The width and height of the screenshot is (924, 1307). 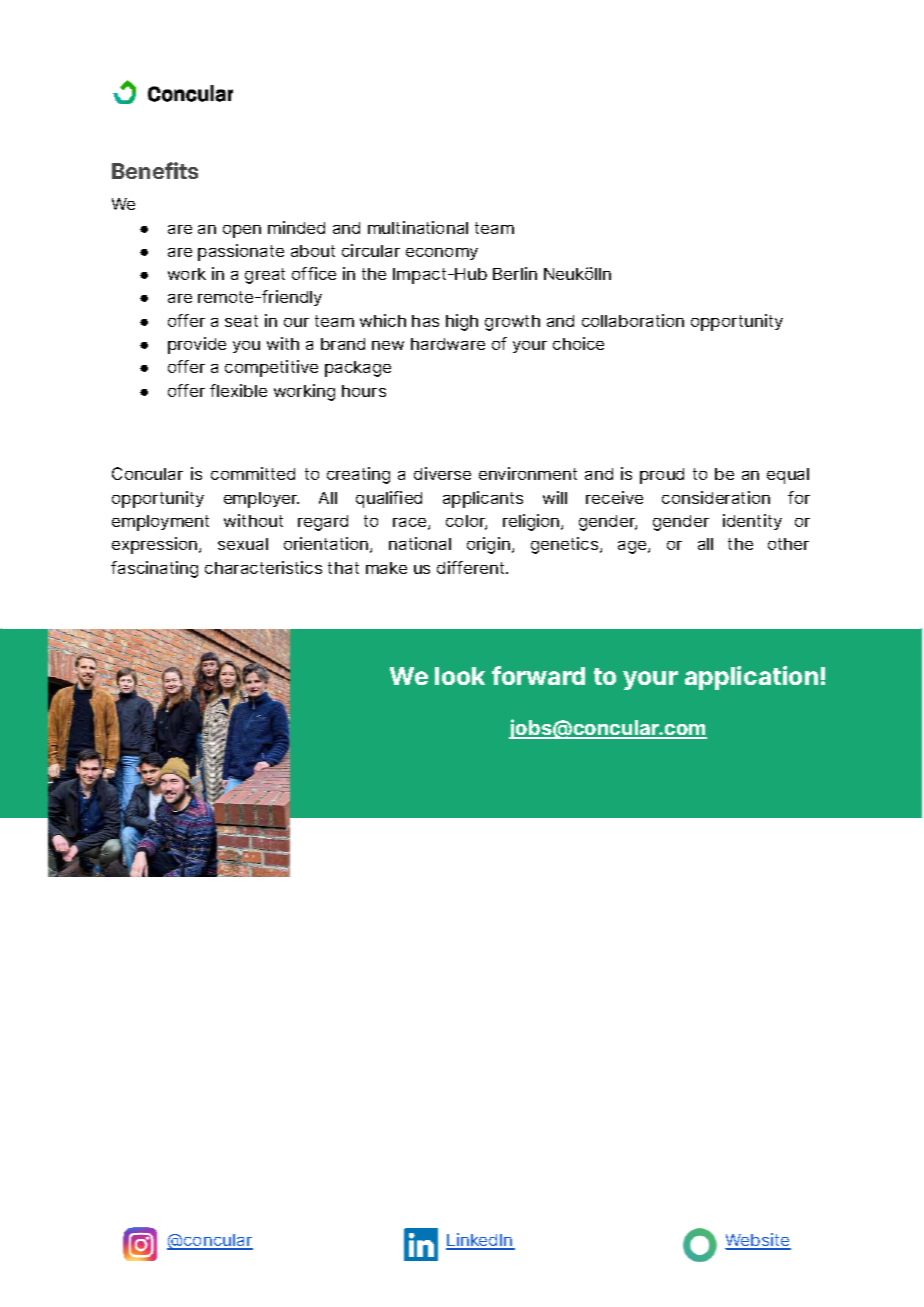 I want to click on application, so click(x=751, y=678).
